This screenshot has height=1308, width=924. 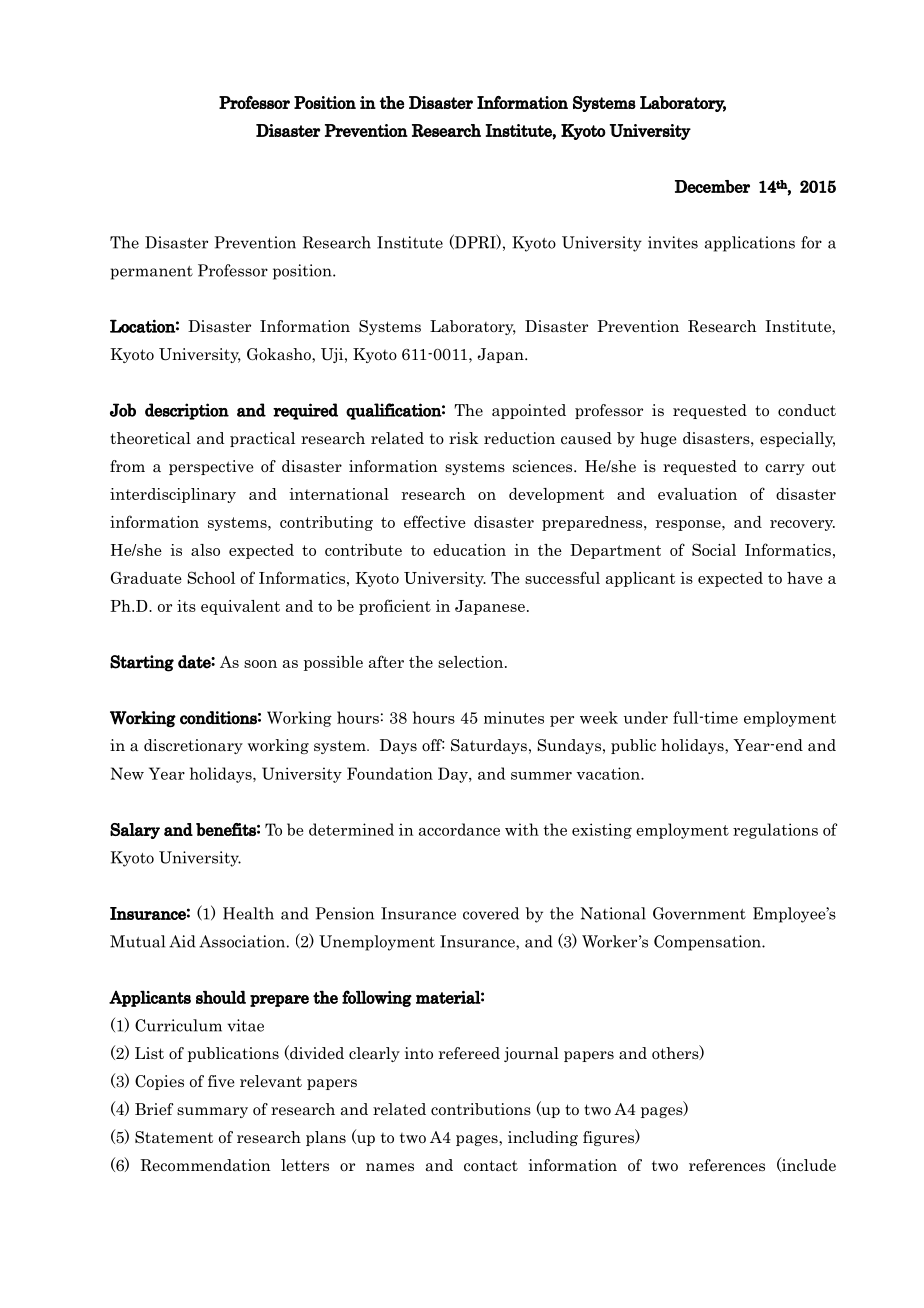 I want to click on Statement, so click(x=174, y=1137).
